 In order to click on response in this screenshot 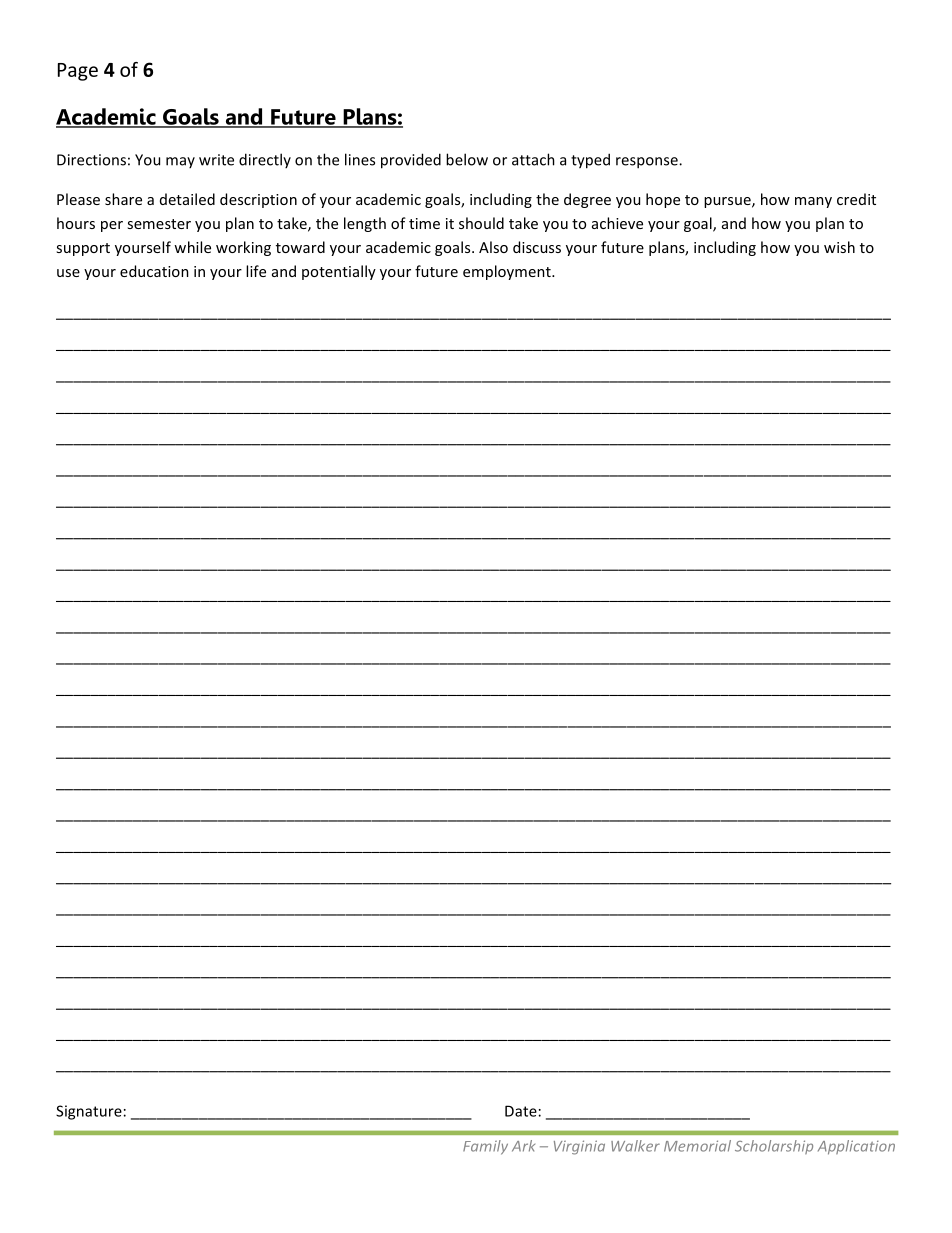, I will do `click(648, 163)`.
